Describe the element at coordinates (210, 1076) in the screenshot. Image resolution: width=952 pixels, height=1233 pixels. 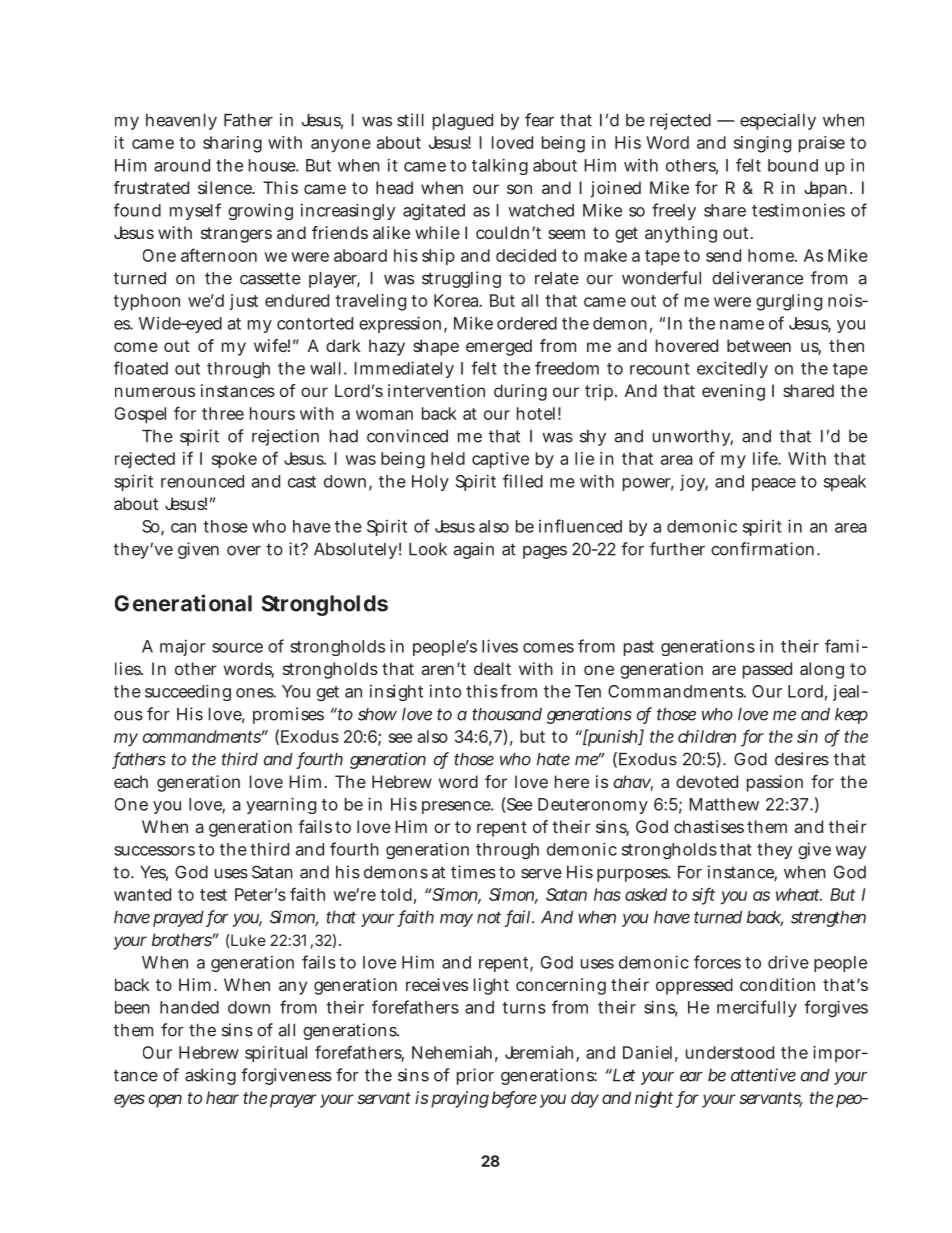
I see `asking` at that location.
